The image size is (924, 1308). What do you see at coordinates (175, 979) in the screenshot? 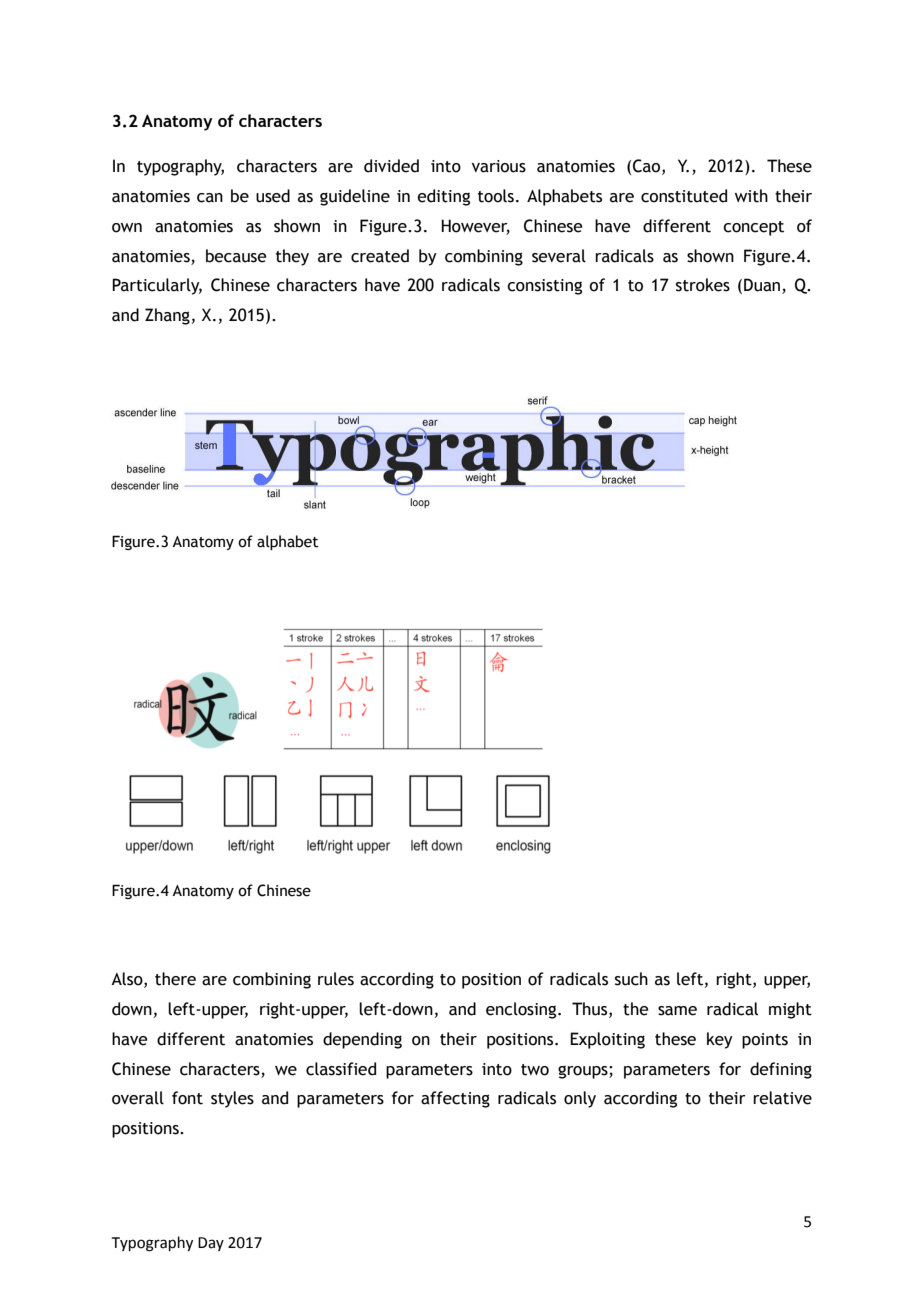
I see `there` at bounding box center [175, 979].
